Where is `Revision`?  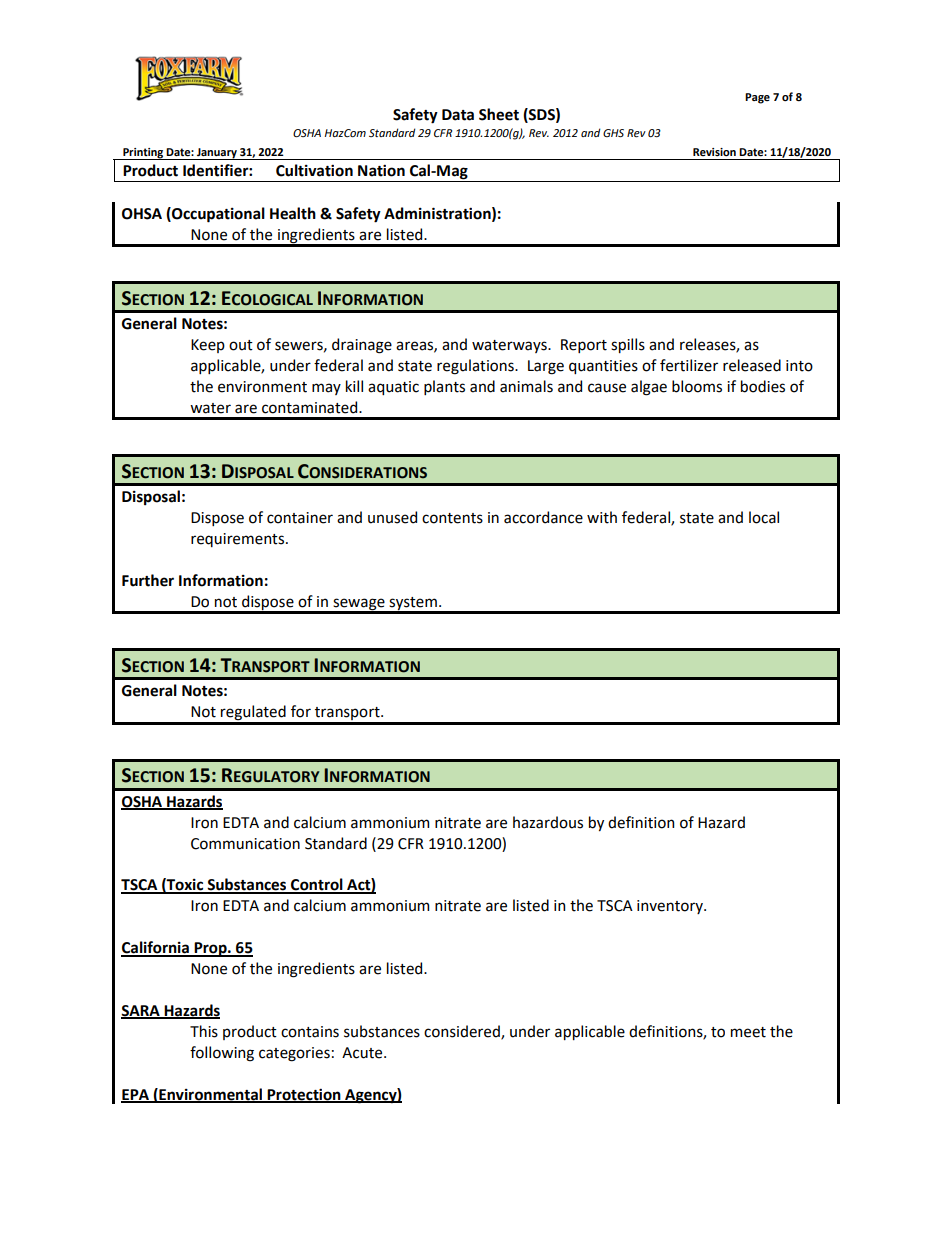 Revision is located at coordinates (714, 152).
